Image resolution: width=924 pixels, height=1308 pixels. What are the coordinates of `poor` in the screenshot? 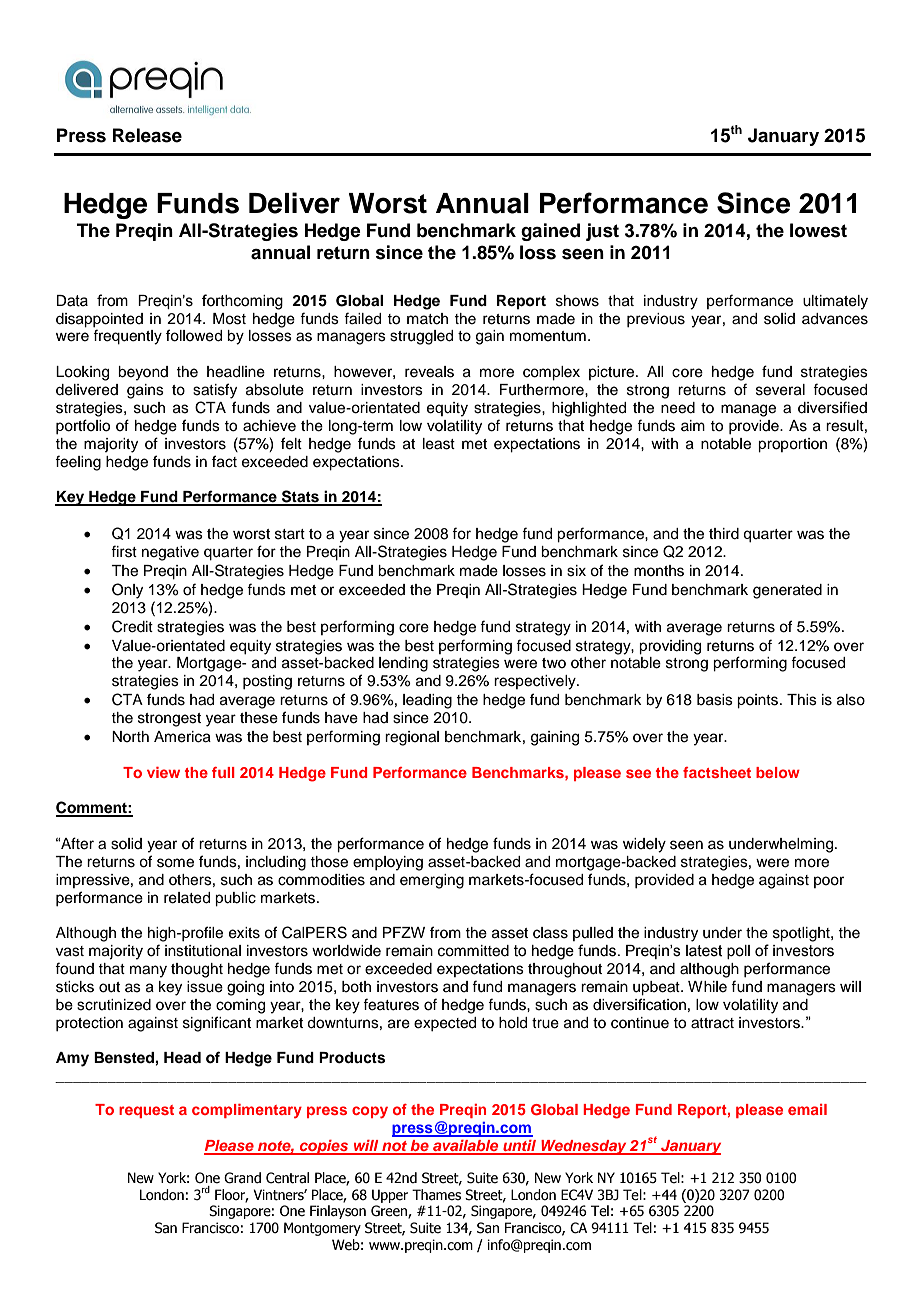 It's located at (829, 882).
